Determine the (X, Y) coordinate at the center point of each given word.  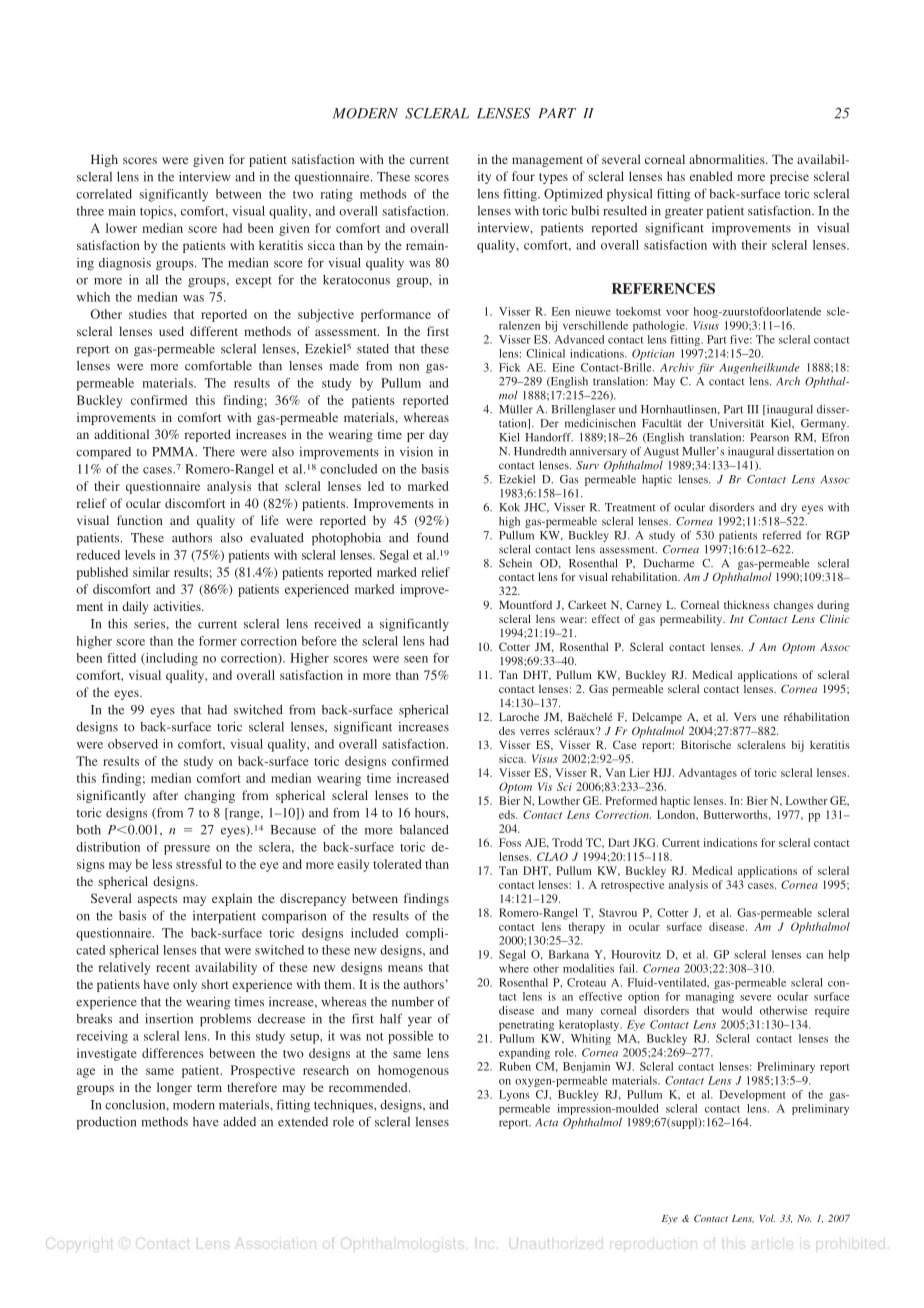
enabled (711, 176)
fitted (121, 658)
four (523, 176)
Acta (546, 1122)
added (239, 1122)
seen (416, 659)
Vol (767, 1218)
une (770, 718)
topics (157, 212)
